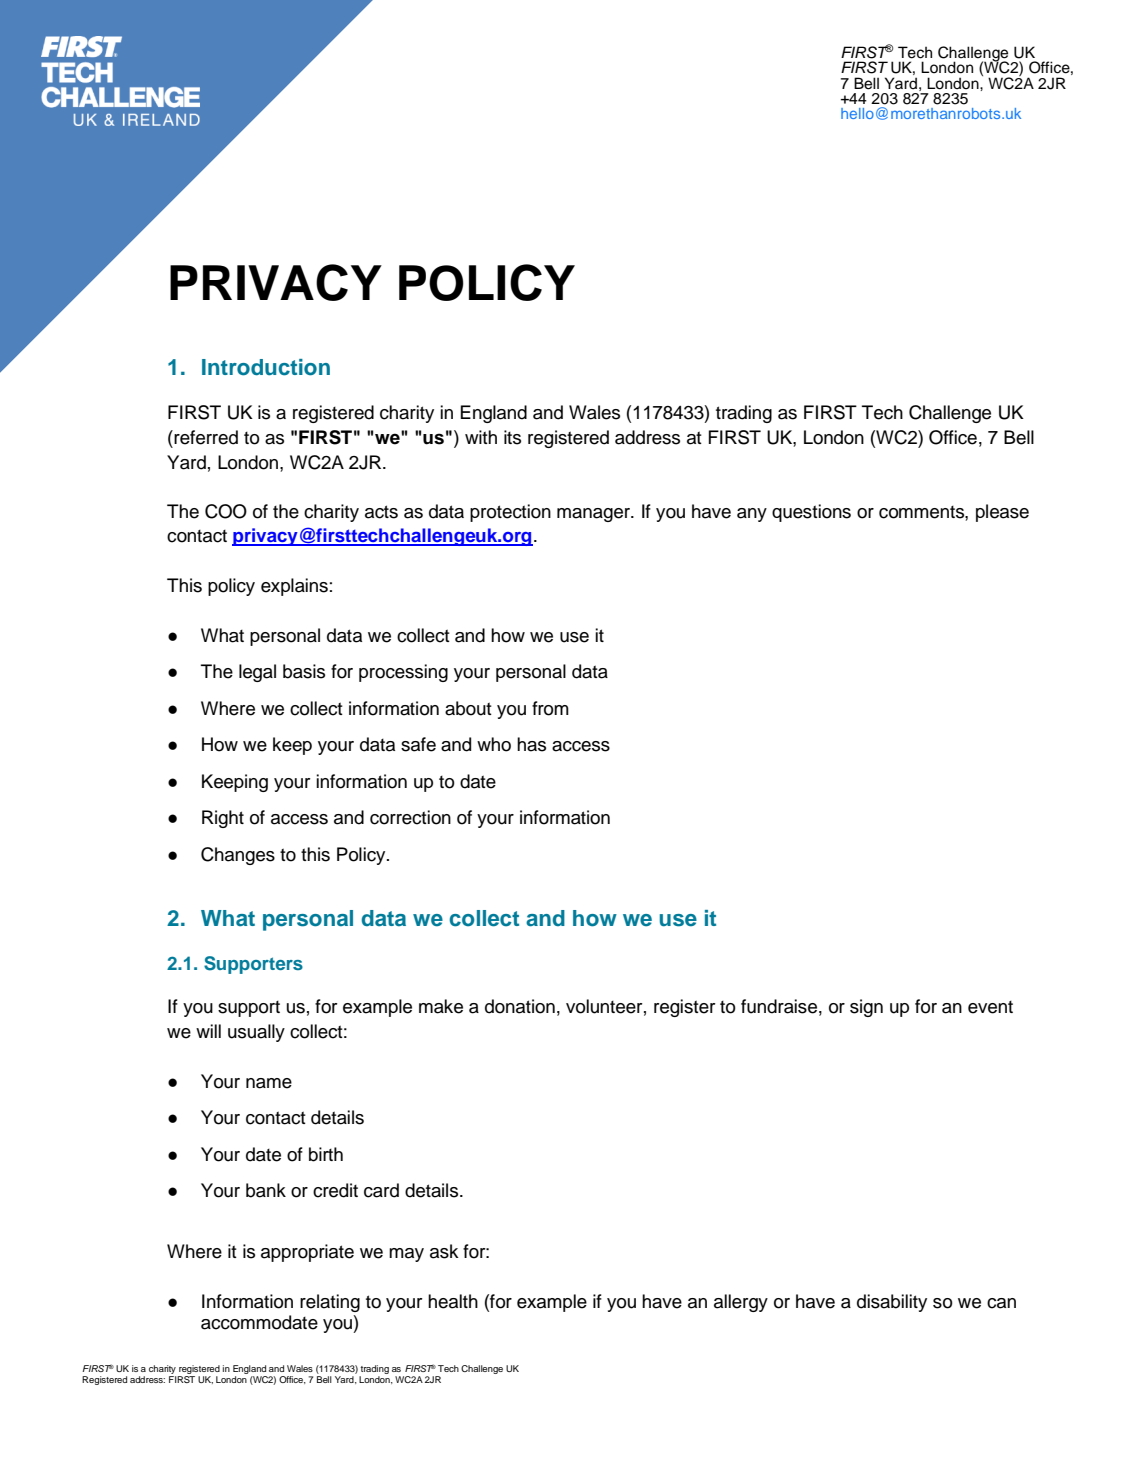 The height and width of the document is (1475, 1140). I want to click on its, so click(512, 437).
